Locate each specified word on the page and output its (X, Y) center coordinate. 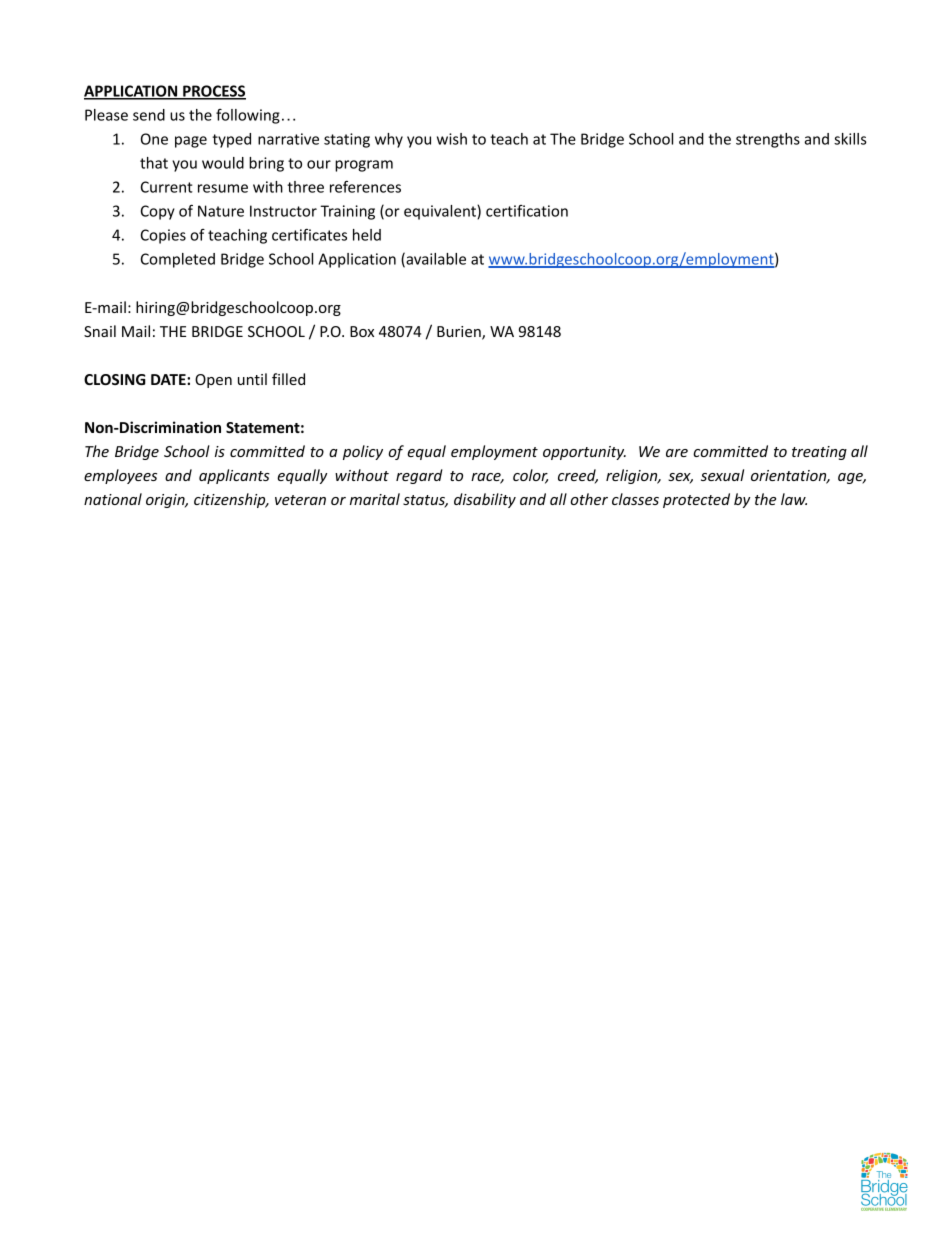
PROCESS (213, 92)
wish (452, 139)
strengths (768, 140)
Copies (163, 236)
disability (485, 500)
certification (527, 211)
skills (850, 139)
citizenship (231, 500)
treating (819, 453)
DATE (169, 379)
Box (362, 331)
